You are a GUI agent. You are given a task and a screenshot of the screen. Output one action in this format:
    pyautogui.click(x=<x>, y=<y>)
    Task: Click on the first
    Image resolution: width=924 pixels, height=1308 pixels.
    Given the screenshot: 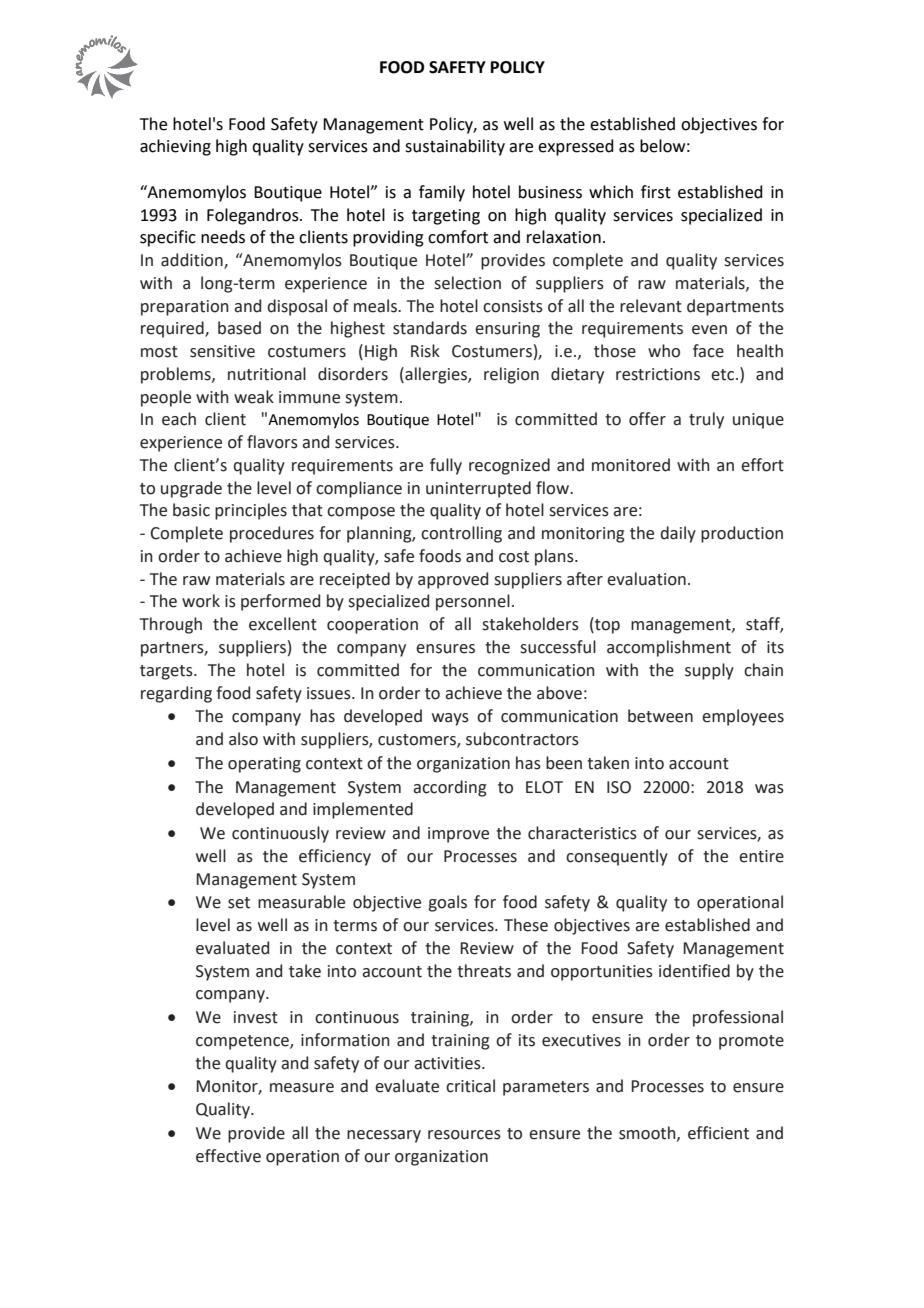 What is the action you would take?
    pyautogui.click(x=656, y=192)
